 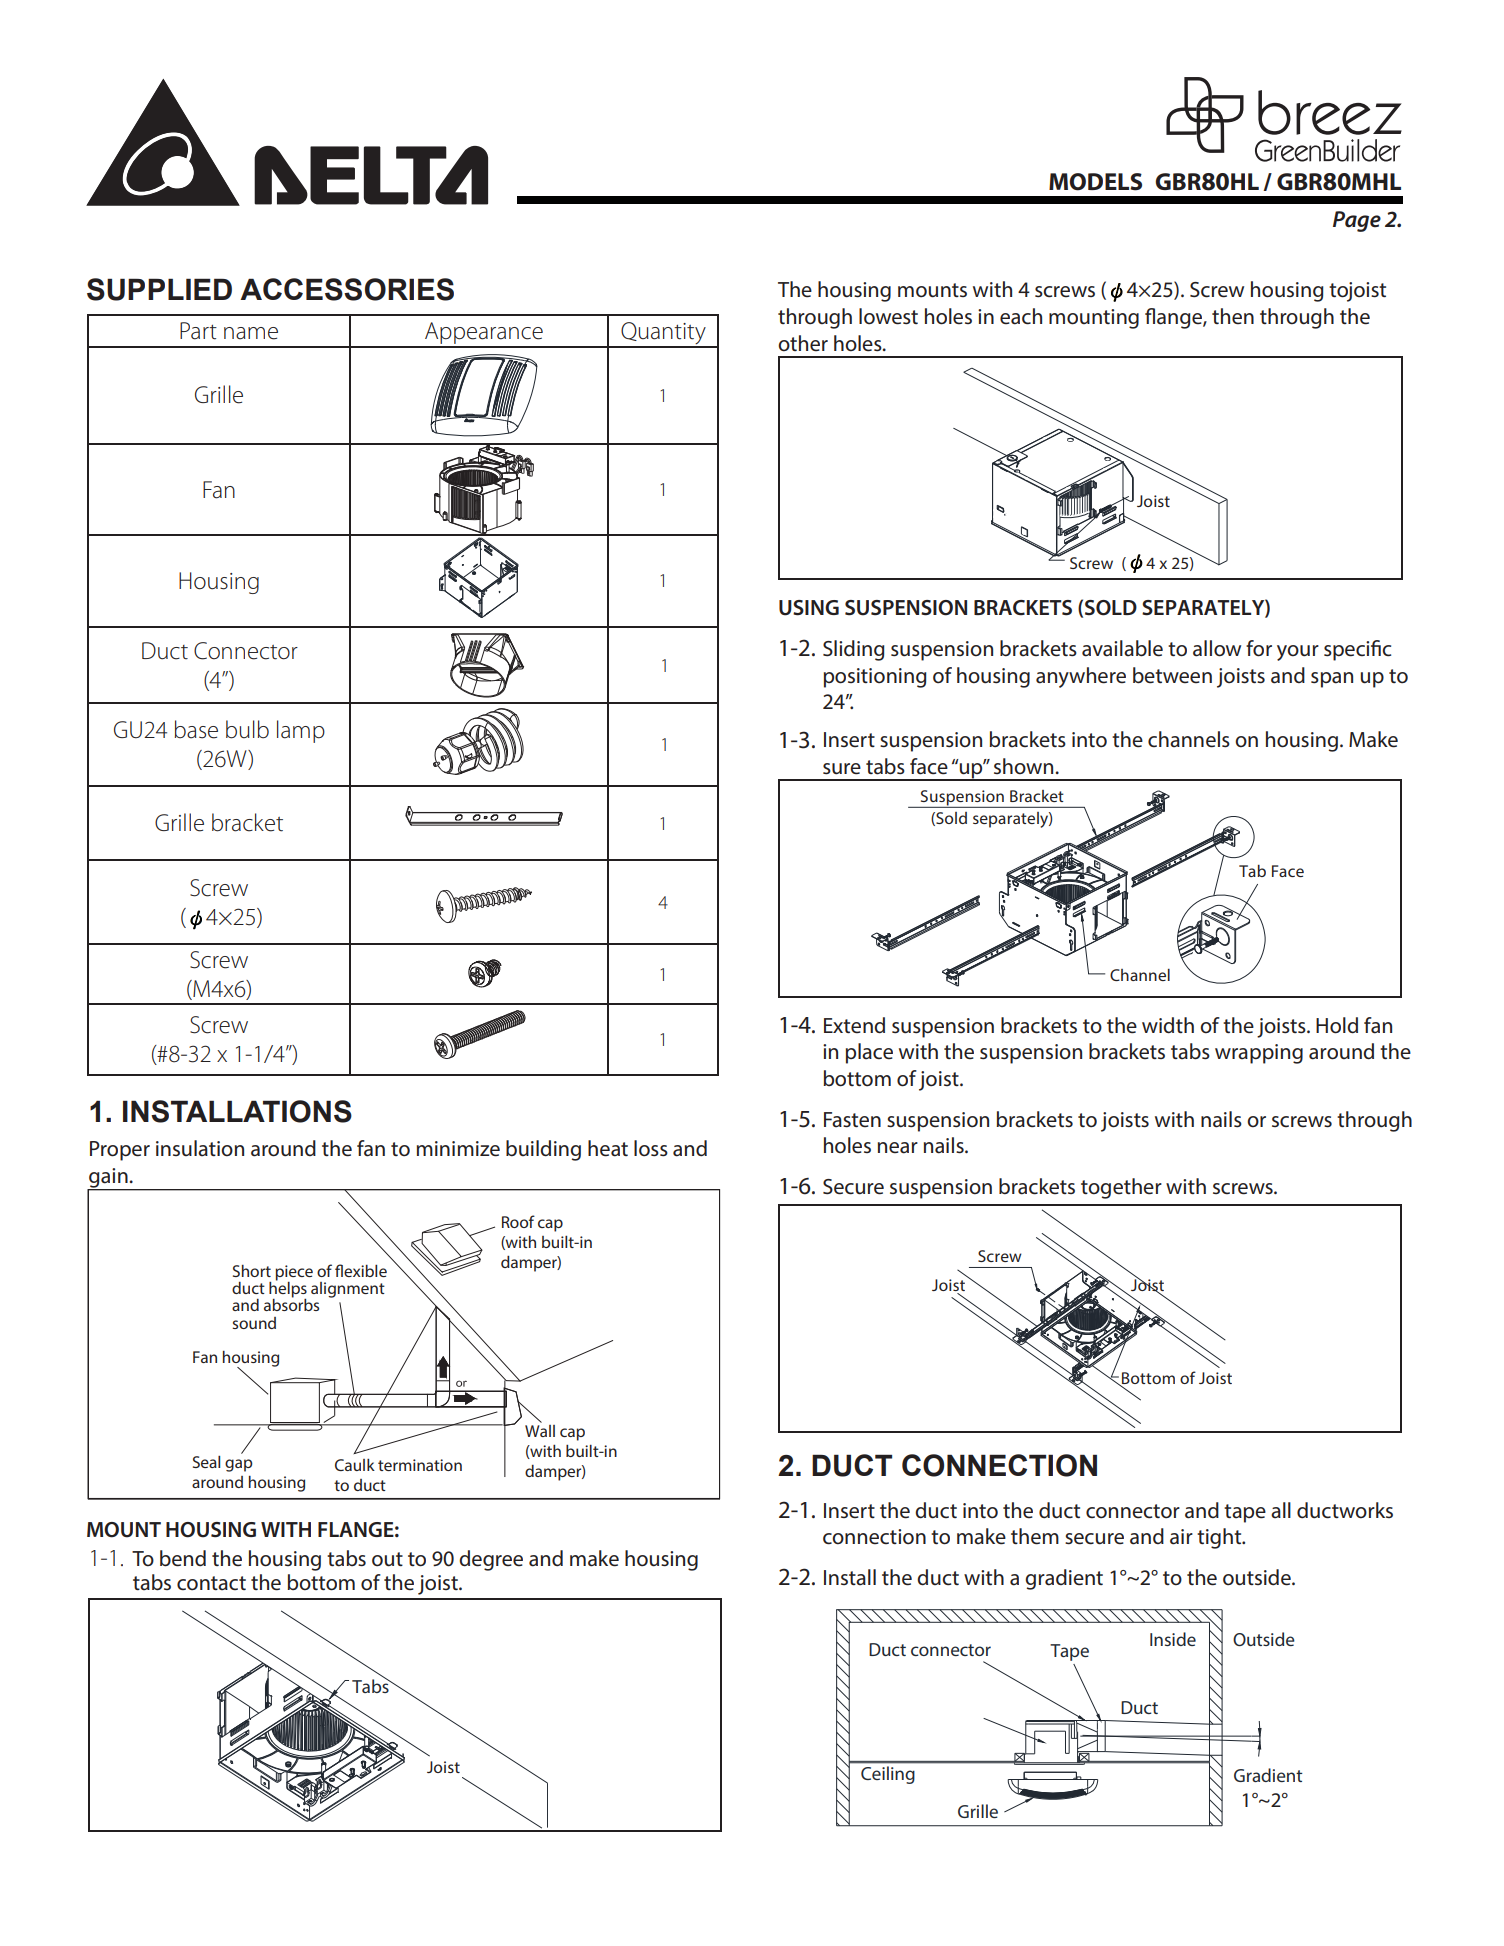 I want to click on width, so click(x=1168, y=1025).
